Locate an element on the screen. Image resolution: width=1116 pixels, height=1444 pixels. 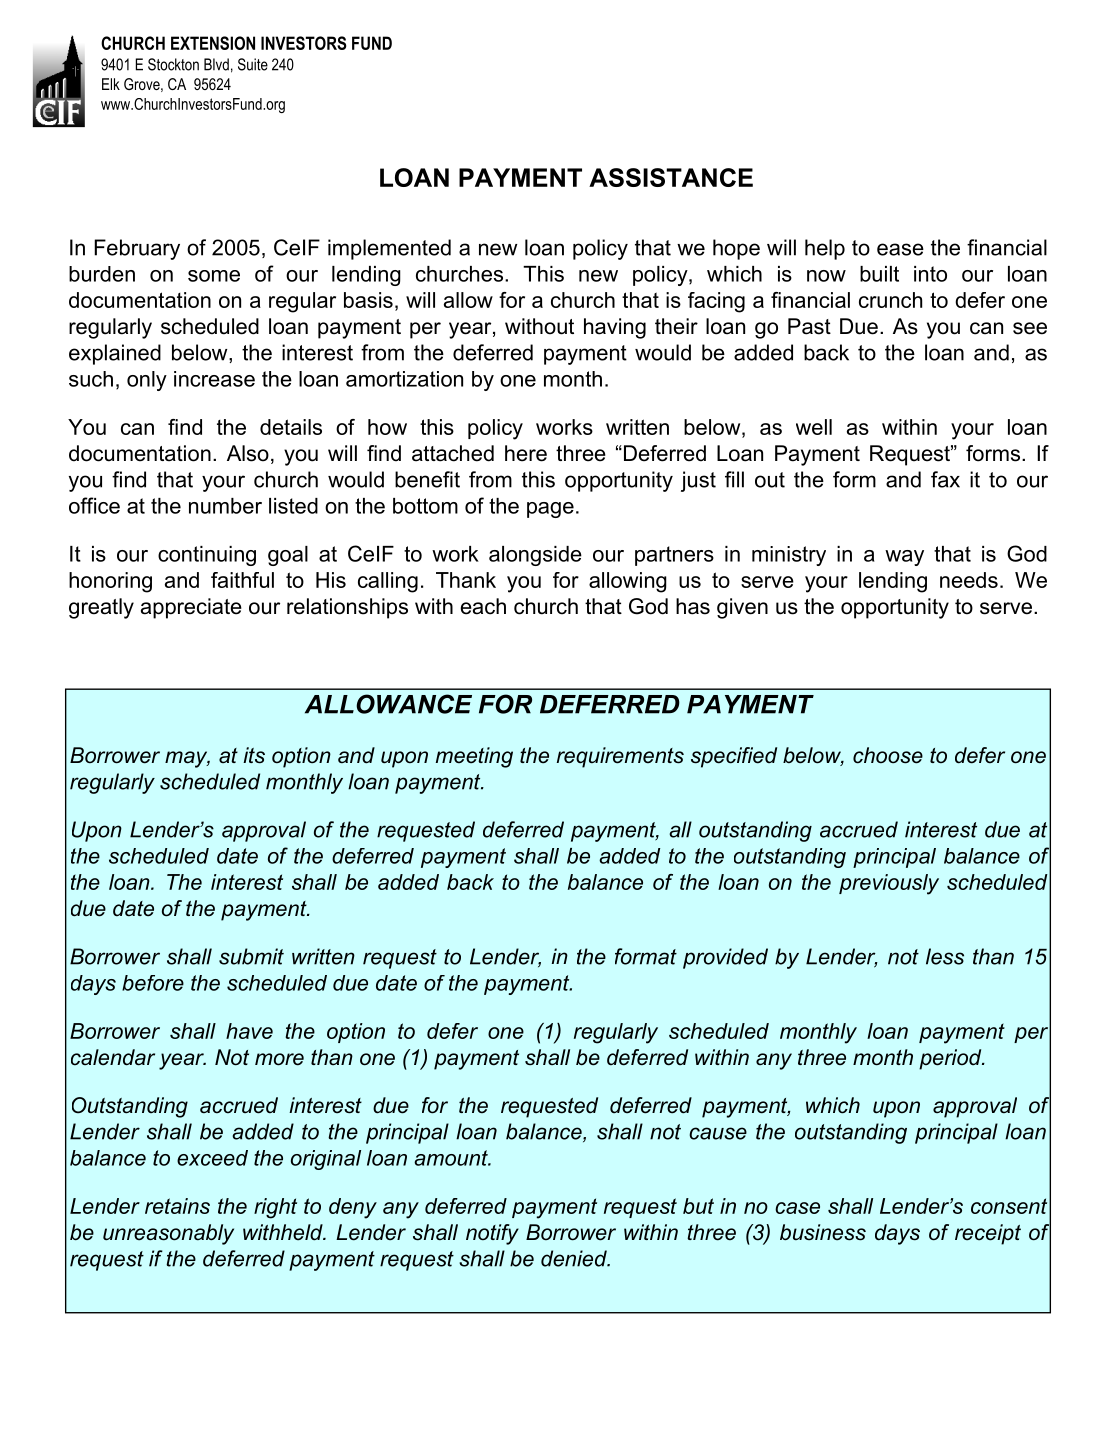
help is located at coordinates (825, 249).
